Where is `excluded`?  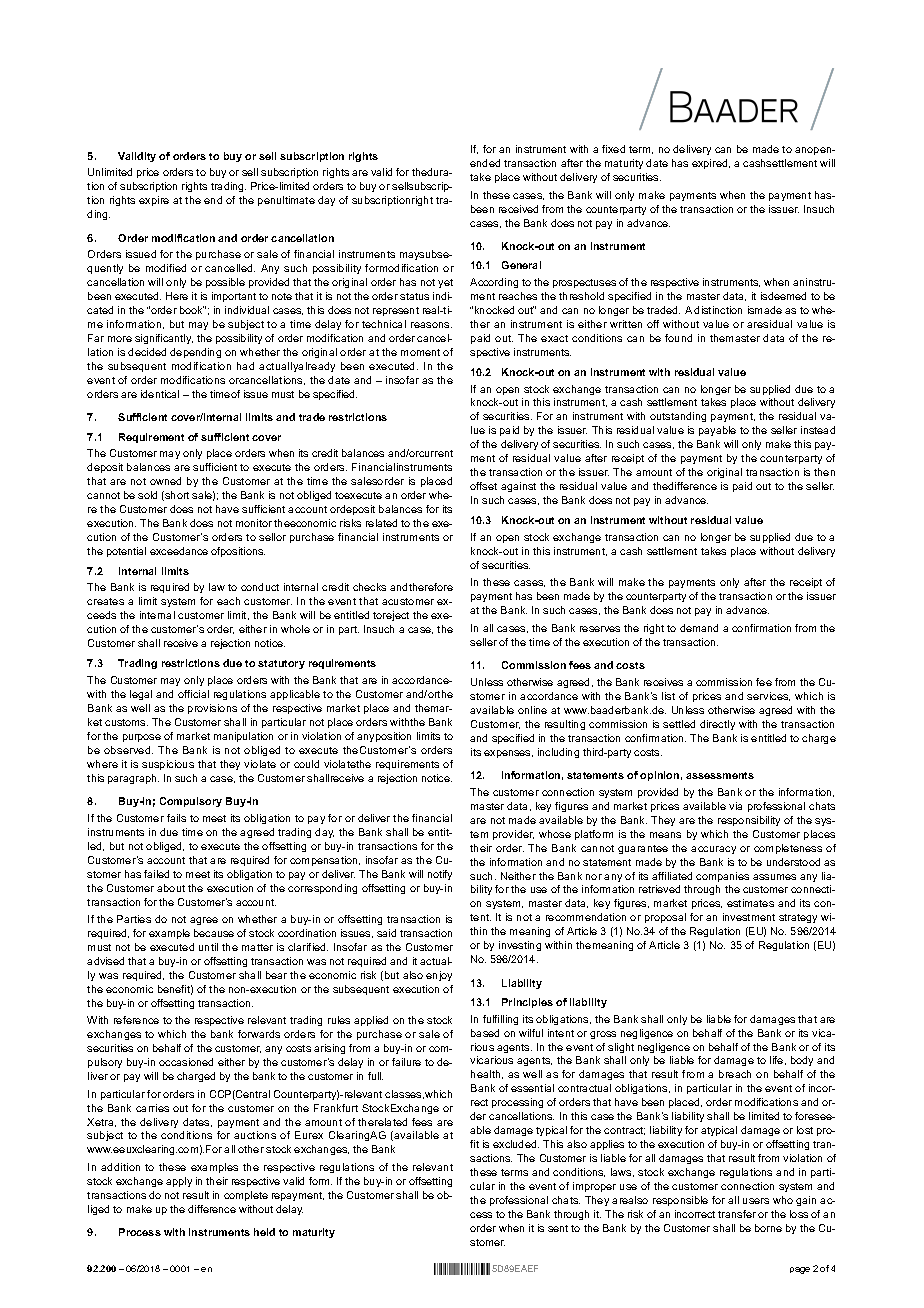 excluded is located at coordinates (516, 1144).
